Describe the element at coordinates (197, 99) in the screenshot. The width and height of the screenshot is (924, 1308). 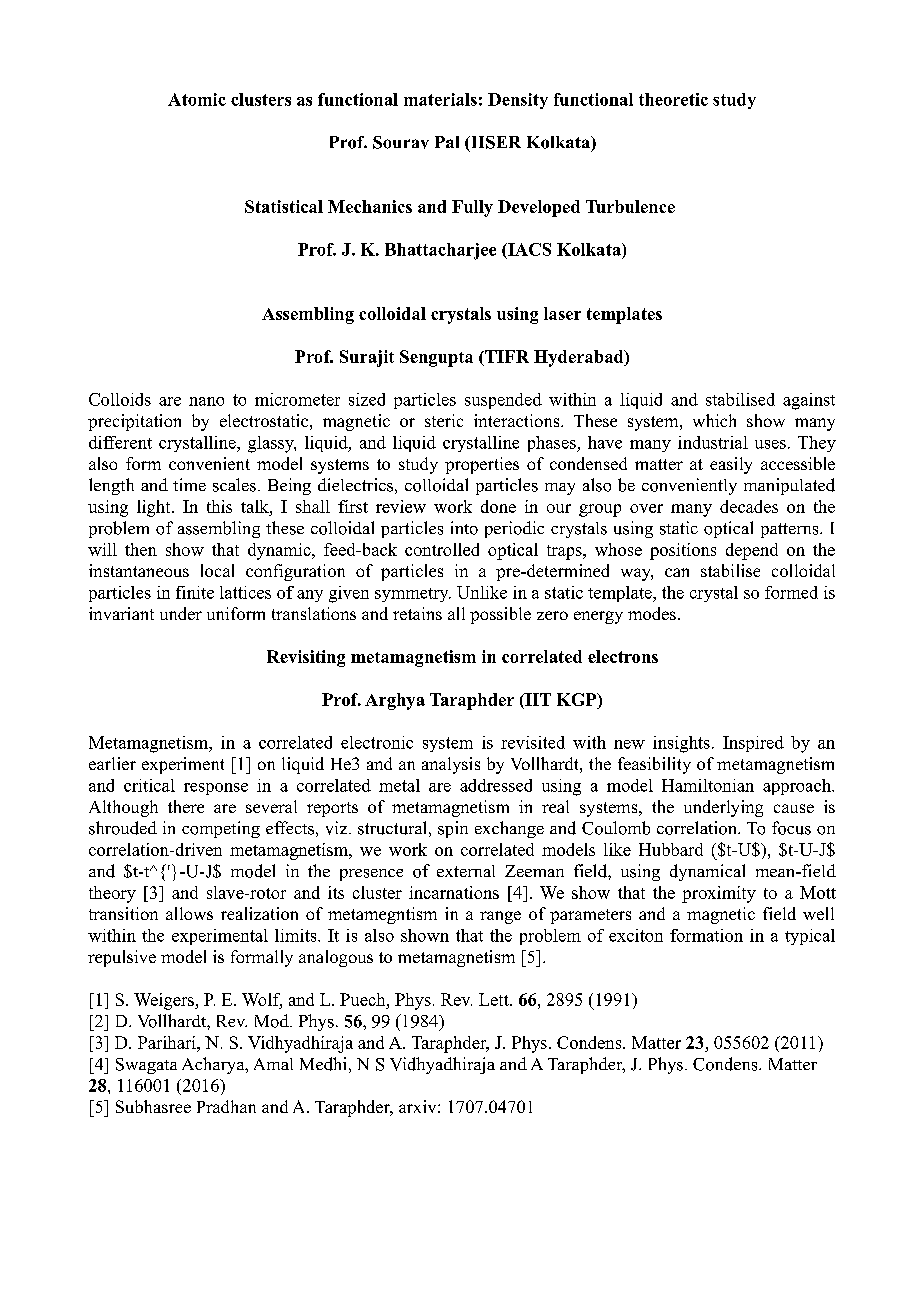
I see `Atomic` at that location.
